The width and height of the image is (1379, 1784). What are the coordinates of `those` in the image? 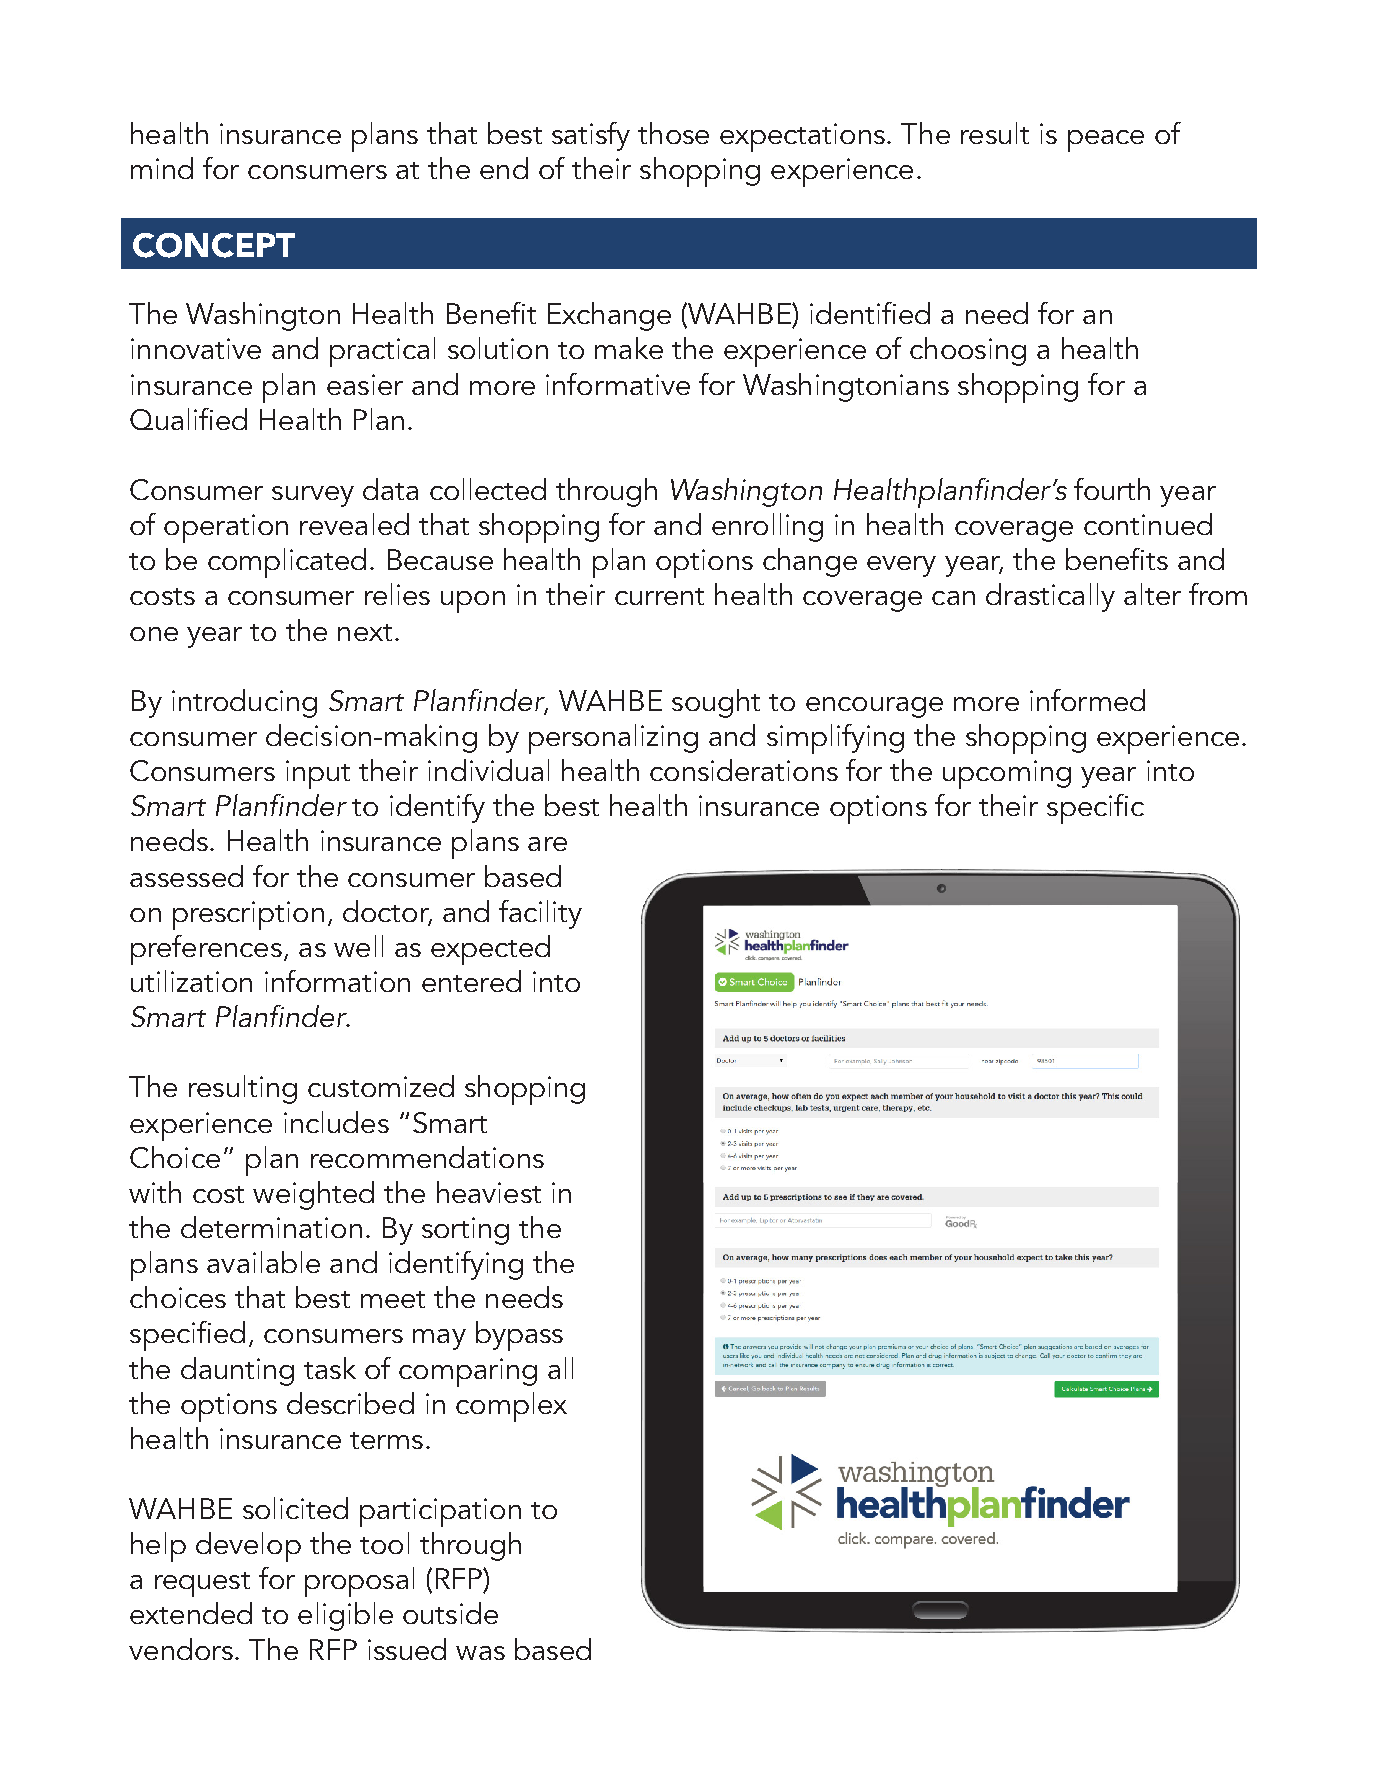 It's located at (673, 133).
